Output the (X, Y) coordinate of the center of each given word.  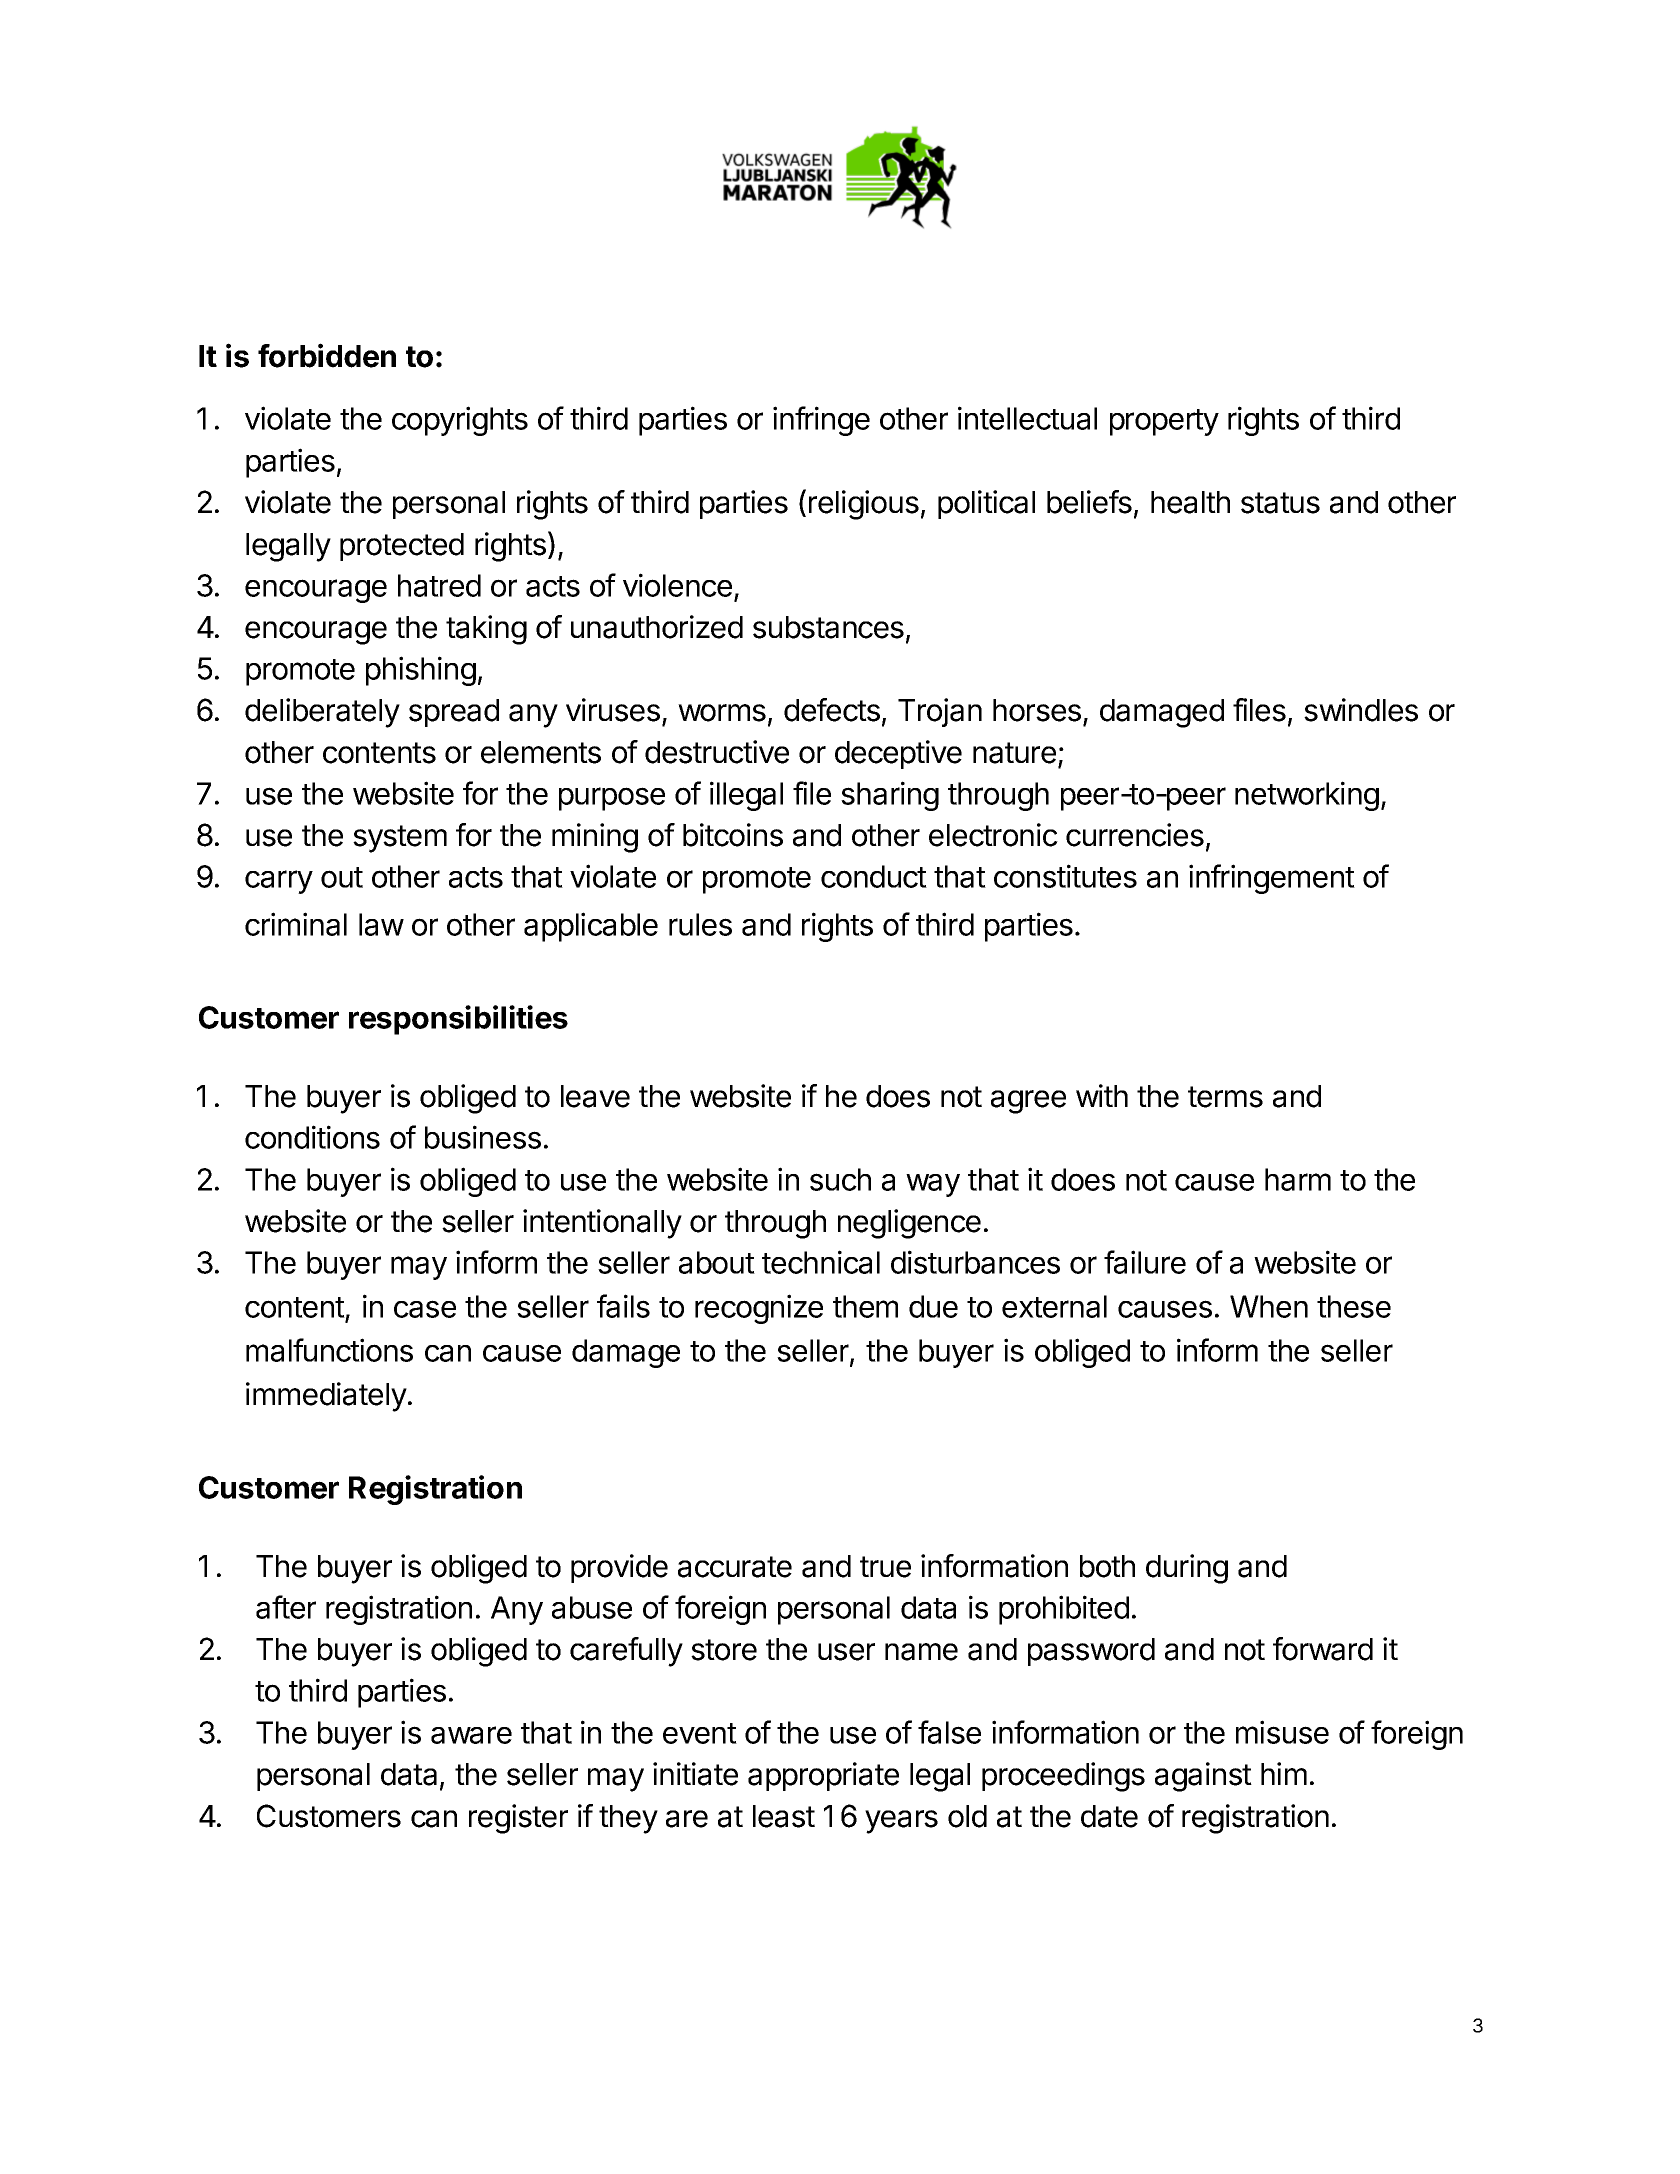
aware (471, 1735)
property (1164, 422)
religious (864, 505)
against (1203, 1777)
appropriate (823, 1776)
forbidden (327, 355)
